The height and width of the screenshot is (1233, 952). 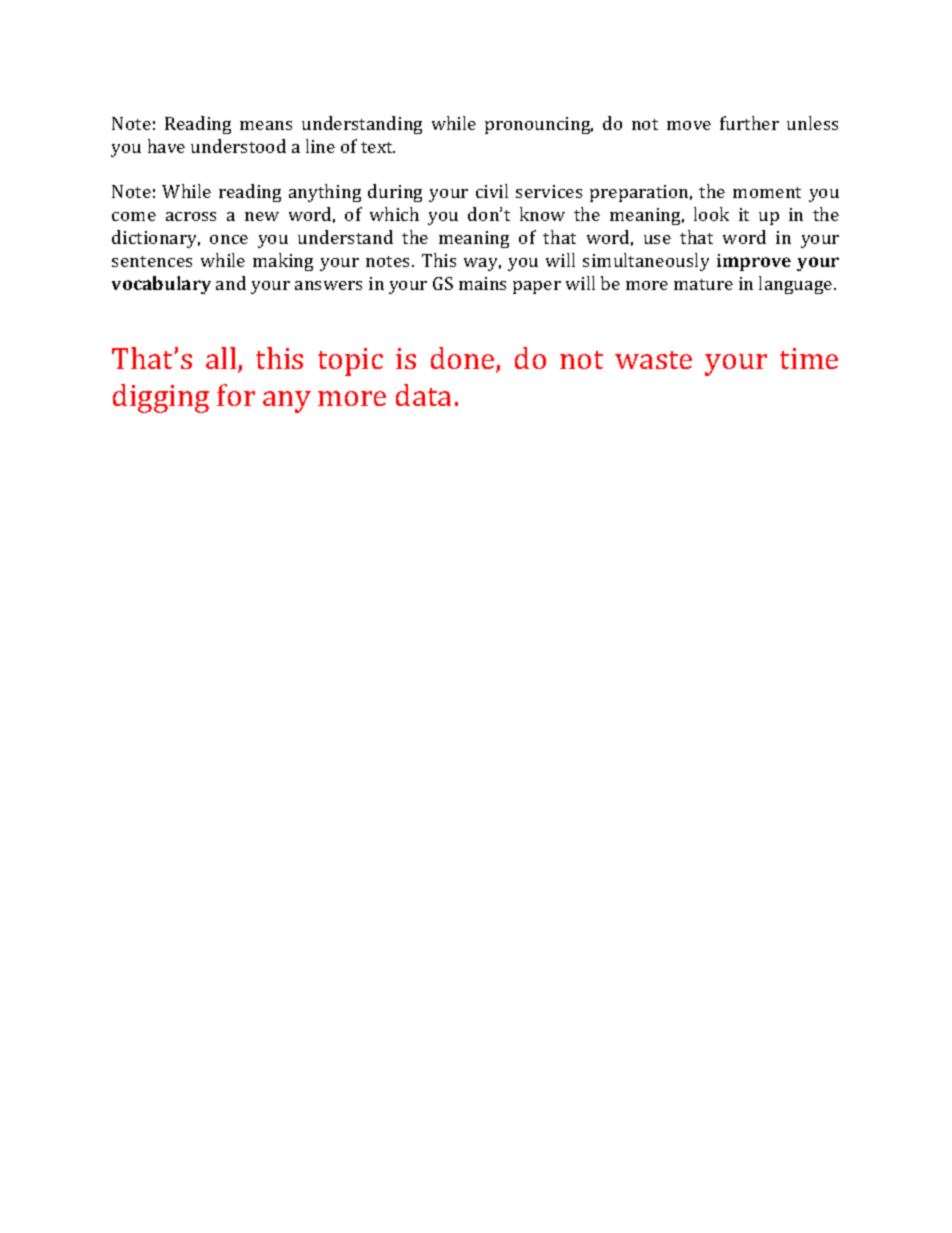 I want to click on pronouncing, so click(x=539, y=125).
